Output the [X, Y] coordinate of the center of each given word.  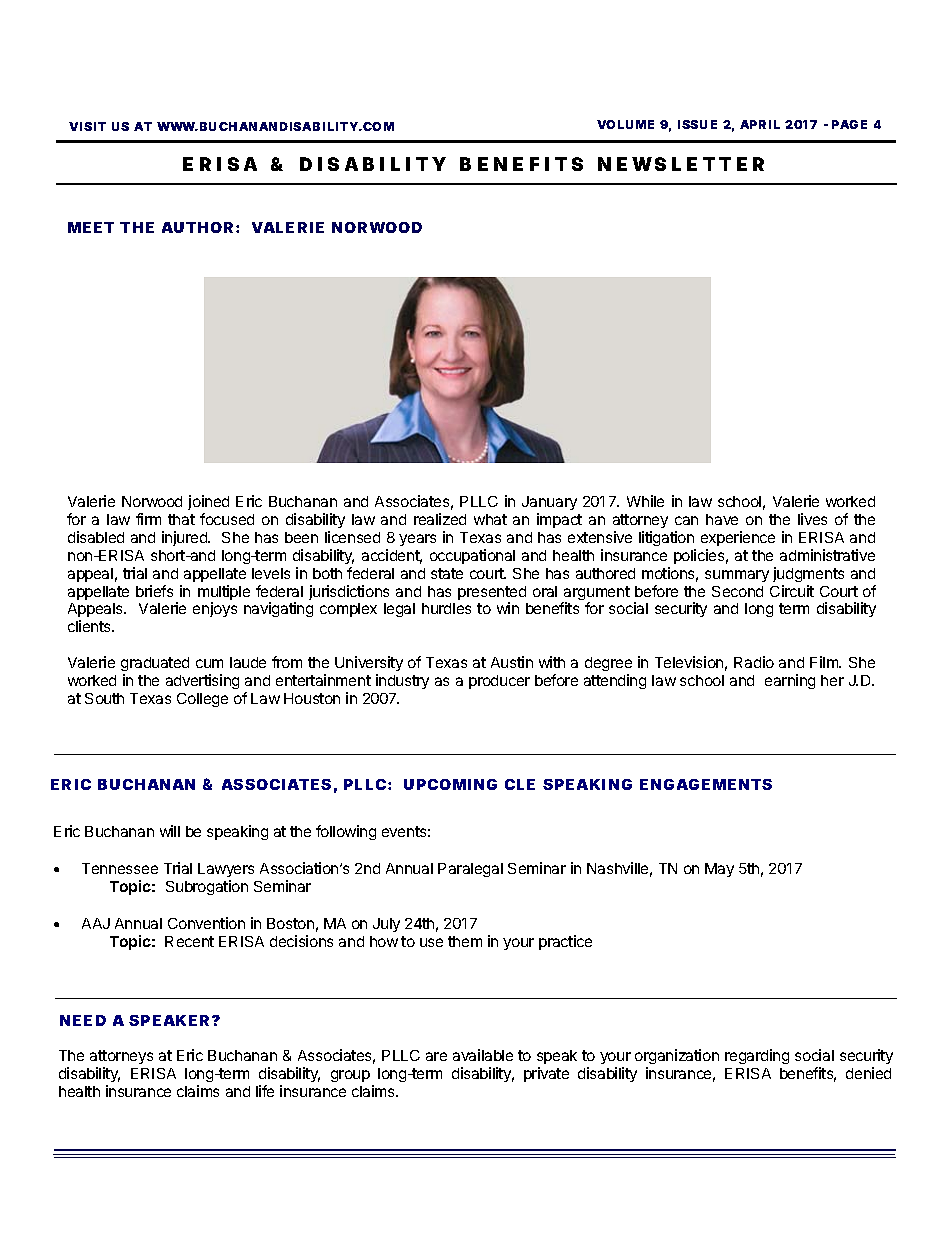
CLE [520, 784]
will [170, 831]
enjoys [215, 609]
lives [812, 519]
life [265, 1091]
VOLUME [625, 124]
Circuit [792, 591]
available [483, 1055]
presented [492, 594]
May [719, 870]
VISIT [87, 126]
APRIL [760, 124]
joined [208, 502]
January [549, 503]
